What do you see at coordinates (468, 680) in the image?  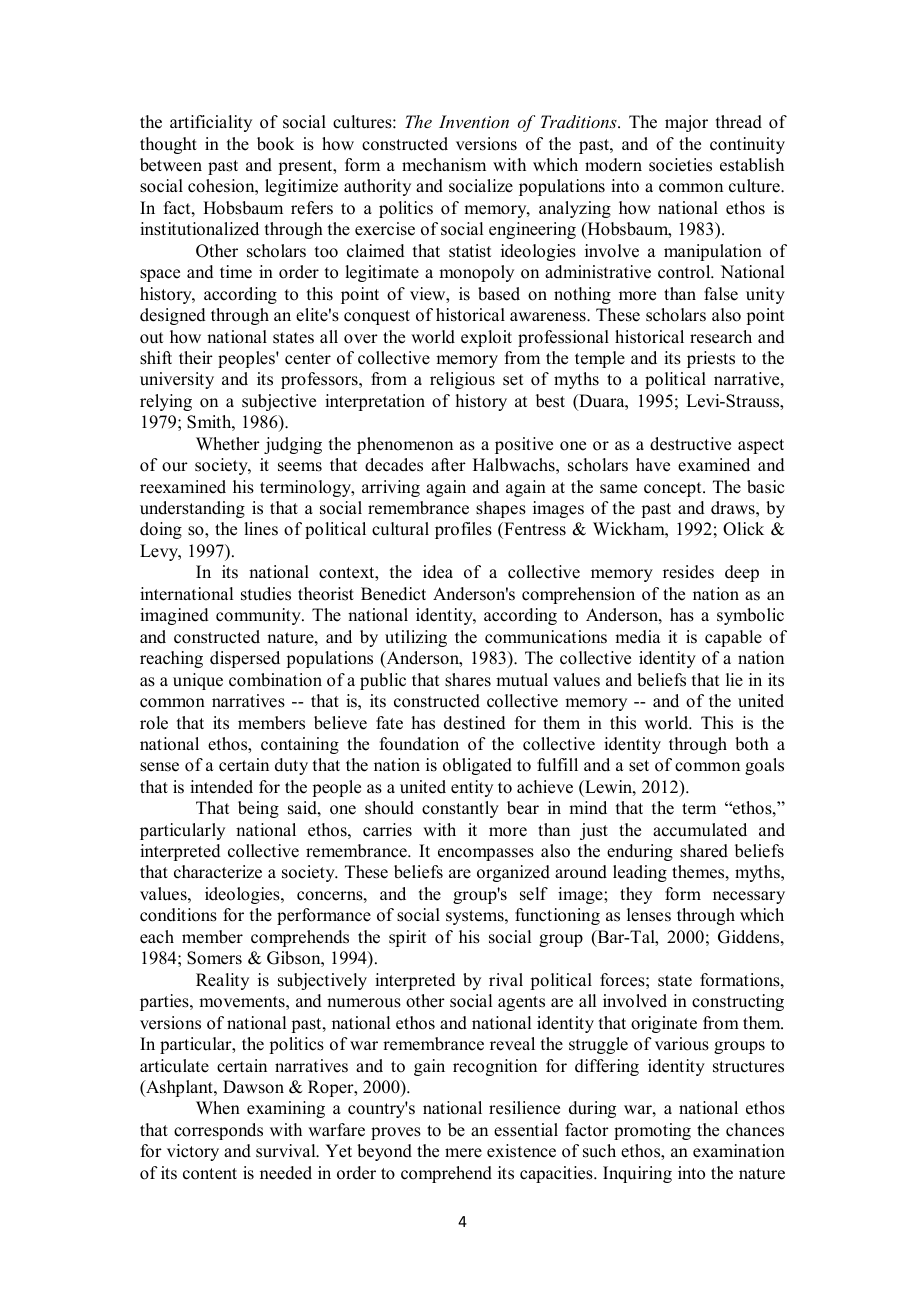 I see `shares` at bounding box center [468, 680].
